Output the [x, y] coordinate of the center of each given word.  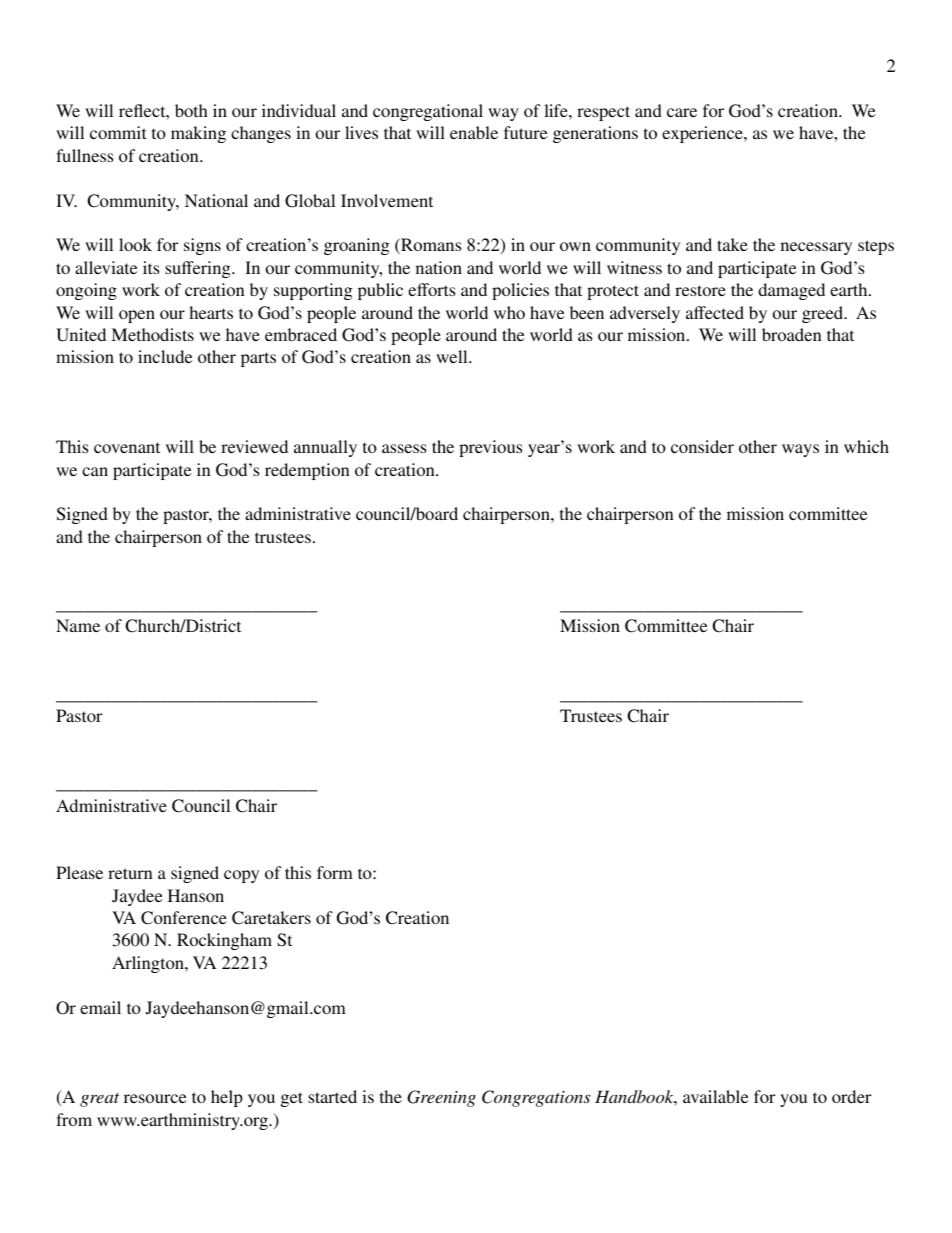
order [851, 1096]
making [198, 134]
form [335, 872]
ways [800, 450]
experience [703, 134]
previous [491, 448]
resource [155, 1098]
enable [474, 132]
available [716, 1096]
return [130, 873]
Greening [441, 1098]
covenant [127, 447]
